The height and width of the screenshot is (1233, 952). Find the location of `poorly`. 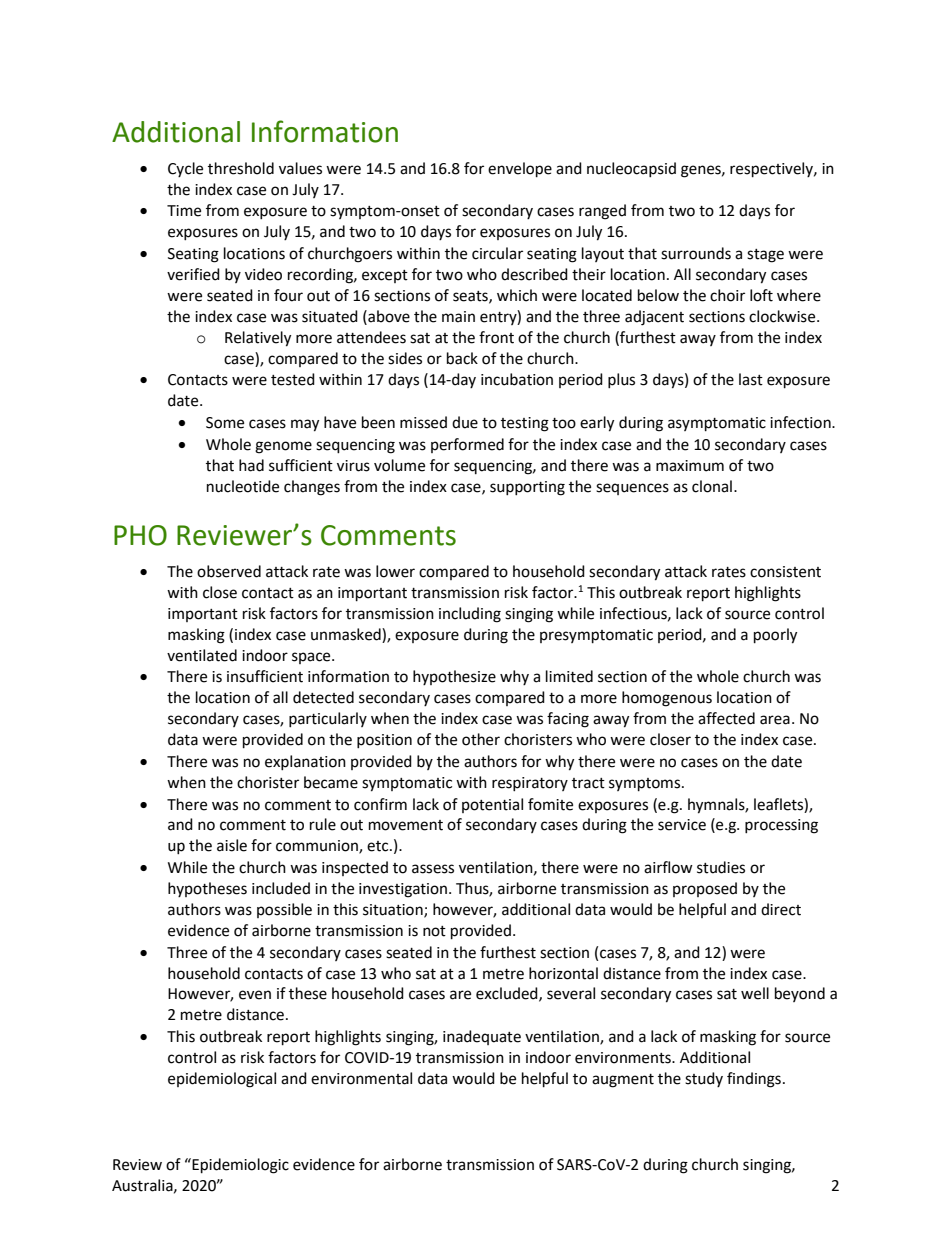

poorly is located at coordinates (775, 636).
